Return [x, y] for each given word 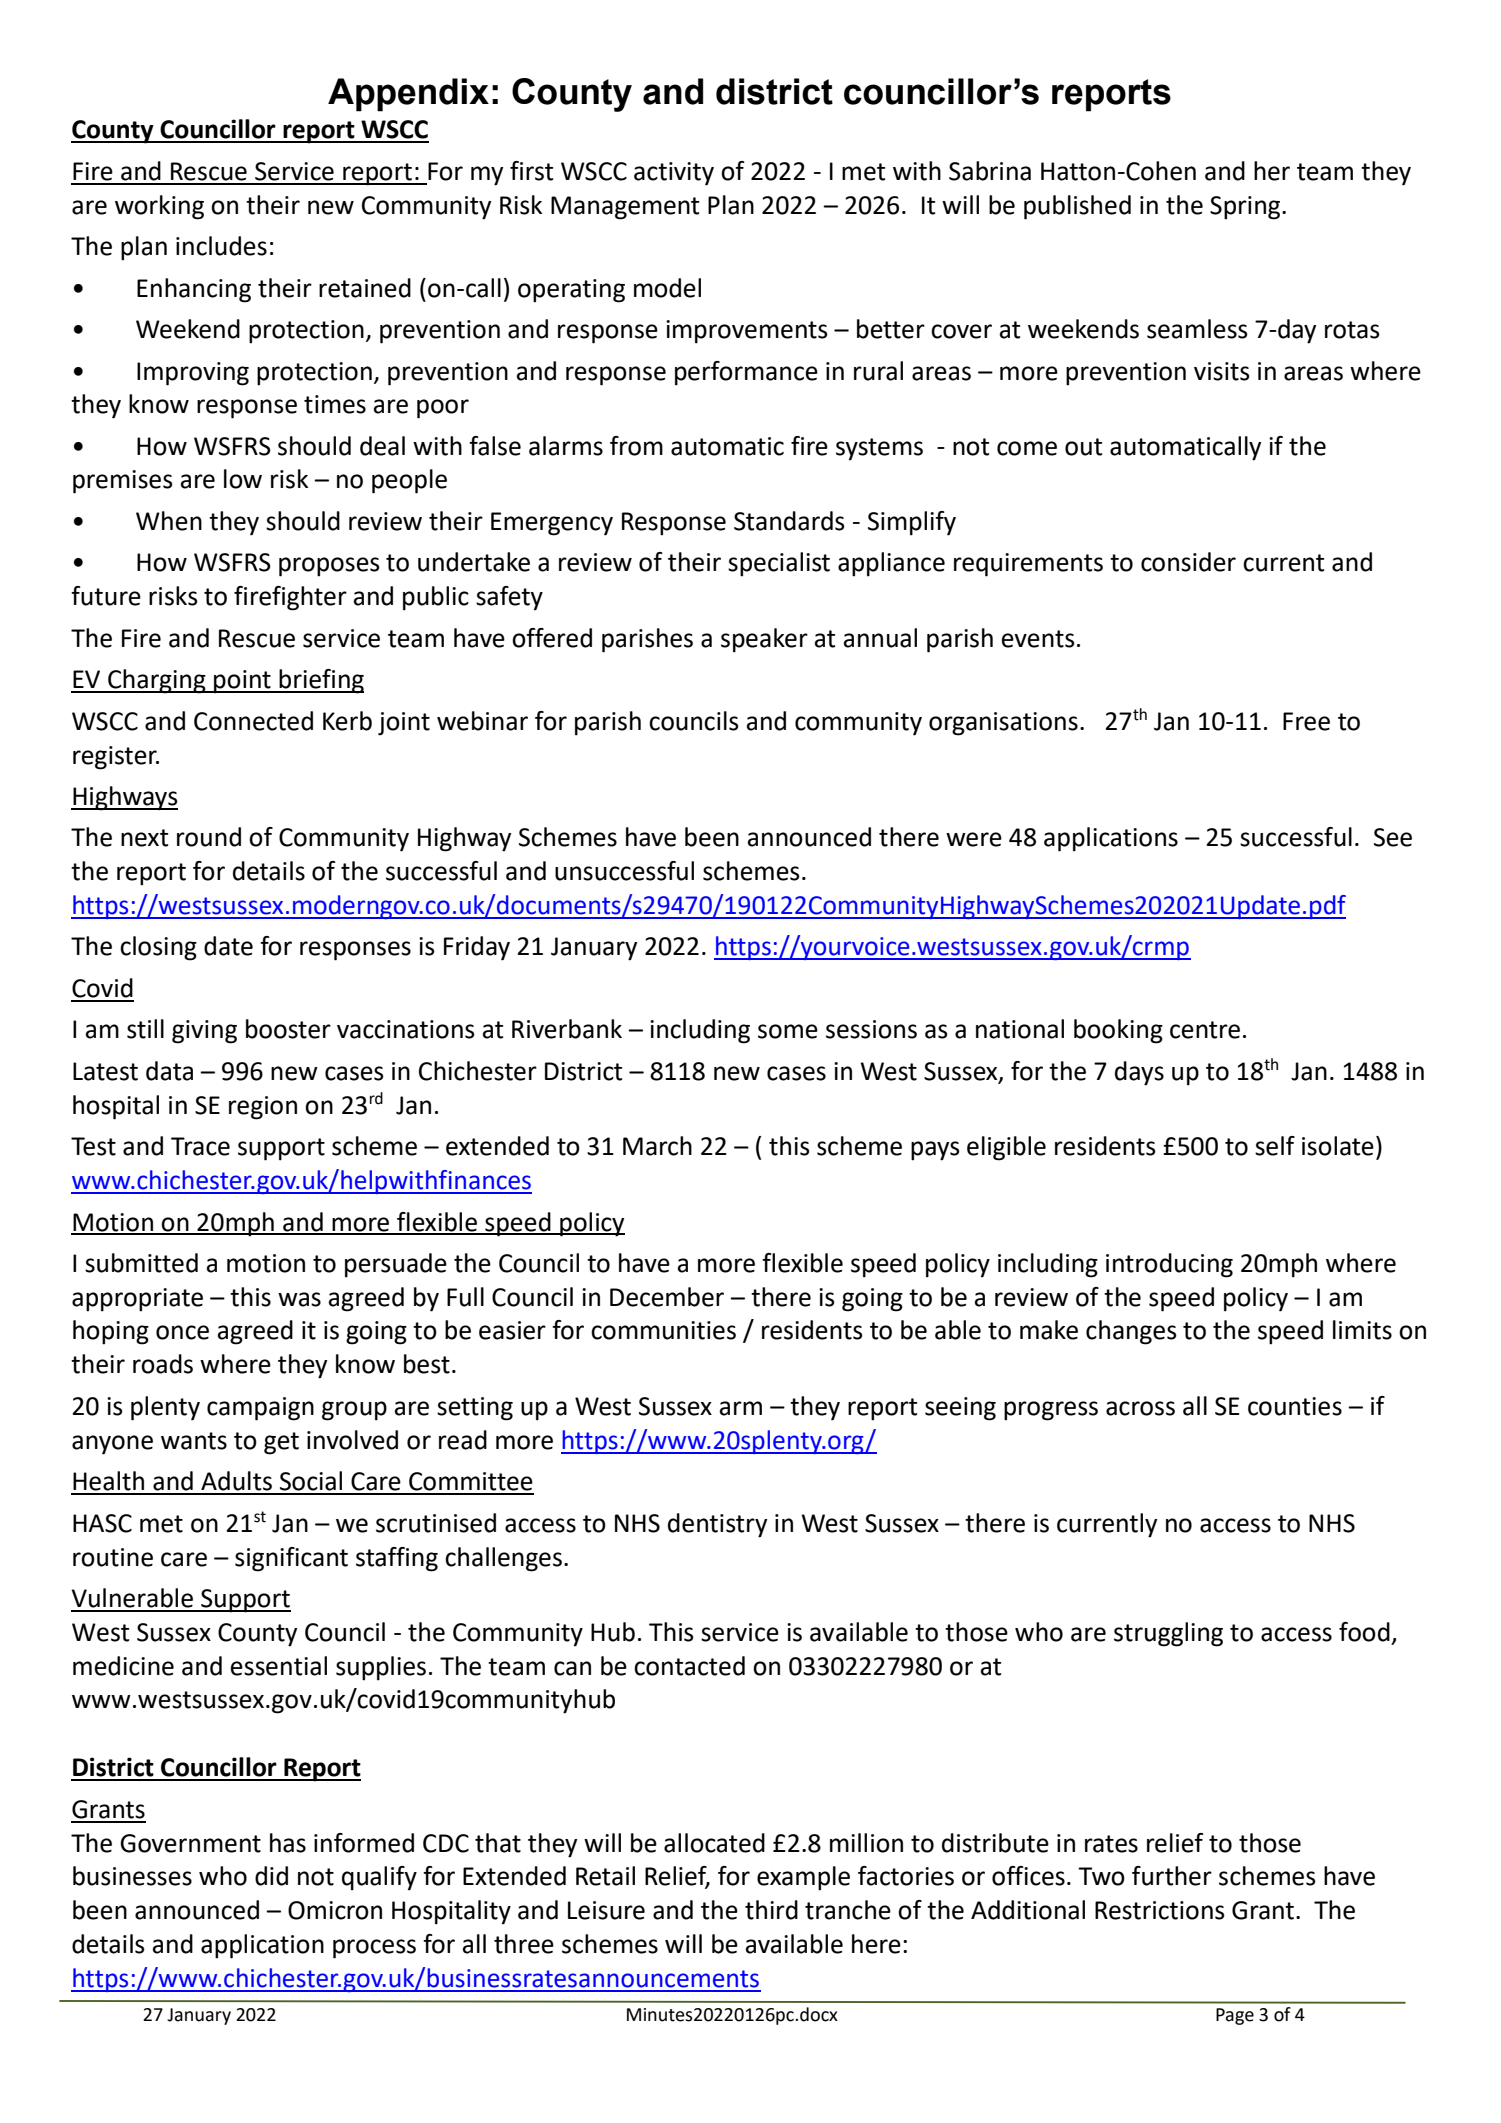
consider [1188, 562]
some [788, 1031]
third [771, 1910]
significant [291, 1559]
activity [674, 174]
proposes [329, 567]
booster [288, 1029]
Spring [1246, 208]
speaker [764, 640]
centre [1205, 1030]
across [1140, 1408]
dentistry [717, 1525]
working [159, 207]
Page [1235, 2016]
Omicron [335, 1910]
